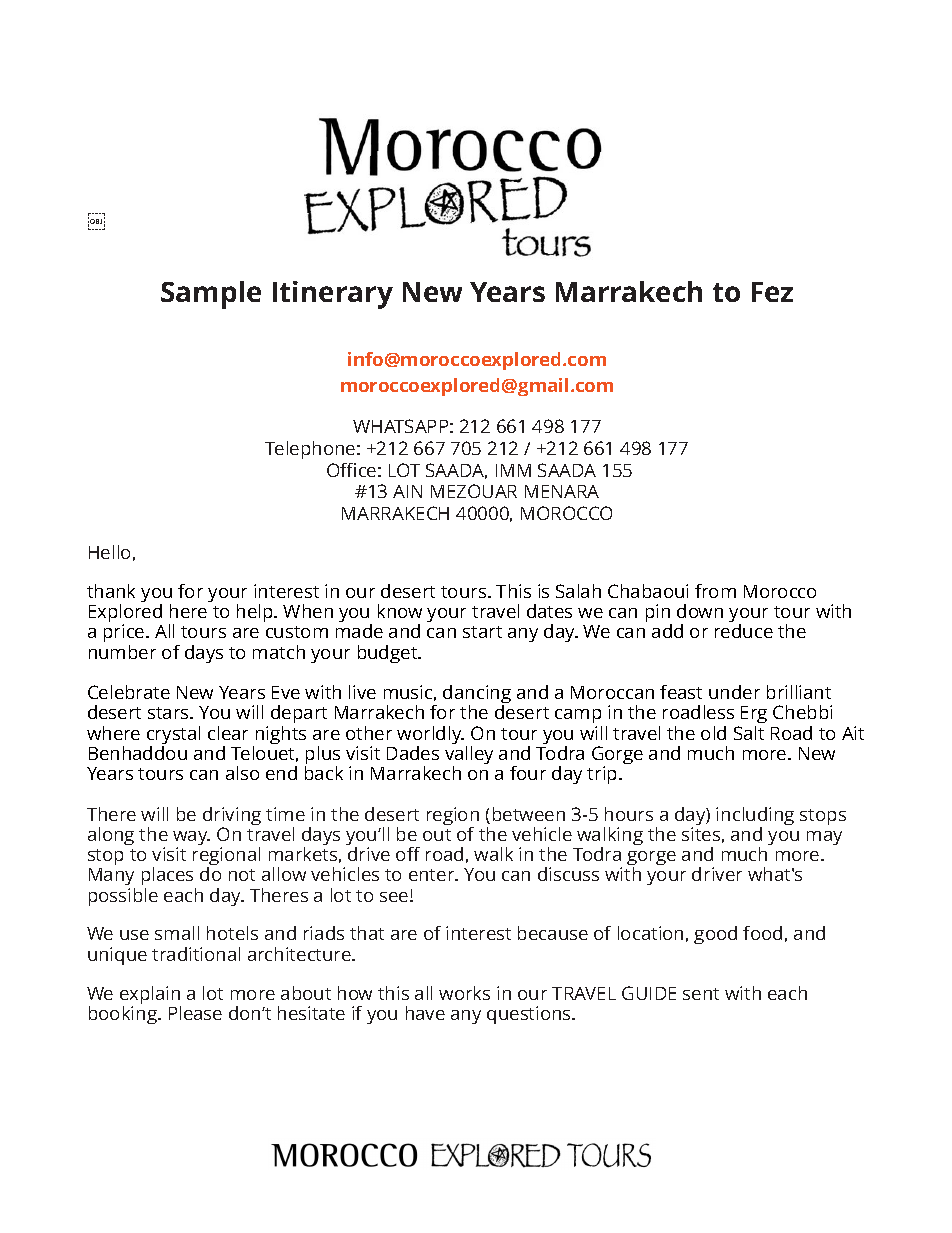  What do you see at coordinates (333, 295) in the image?
I see `Itinerary` at bounding box center [333, 295].
